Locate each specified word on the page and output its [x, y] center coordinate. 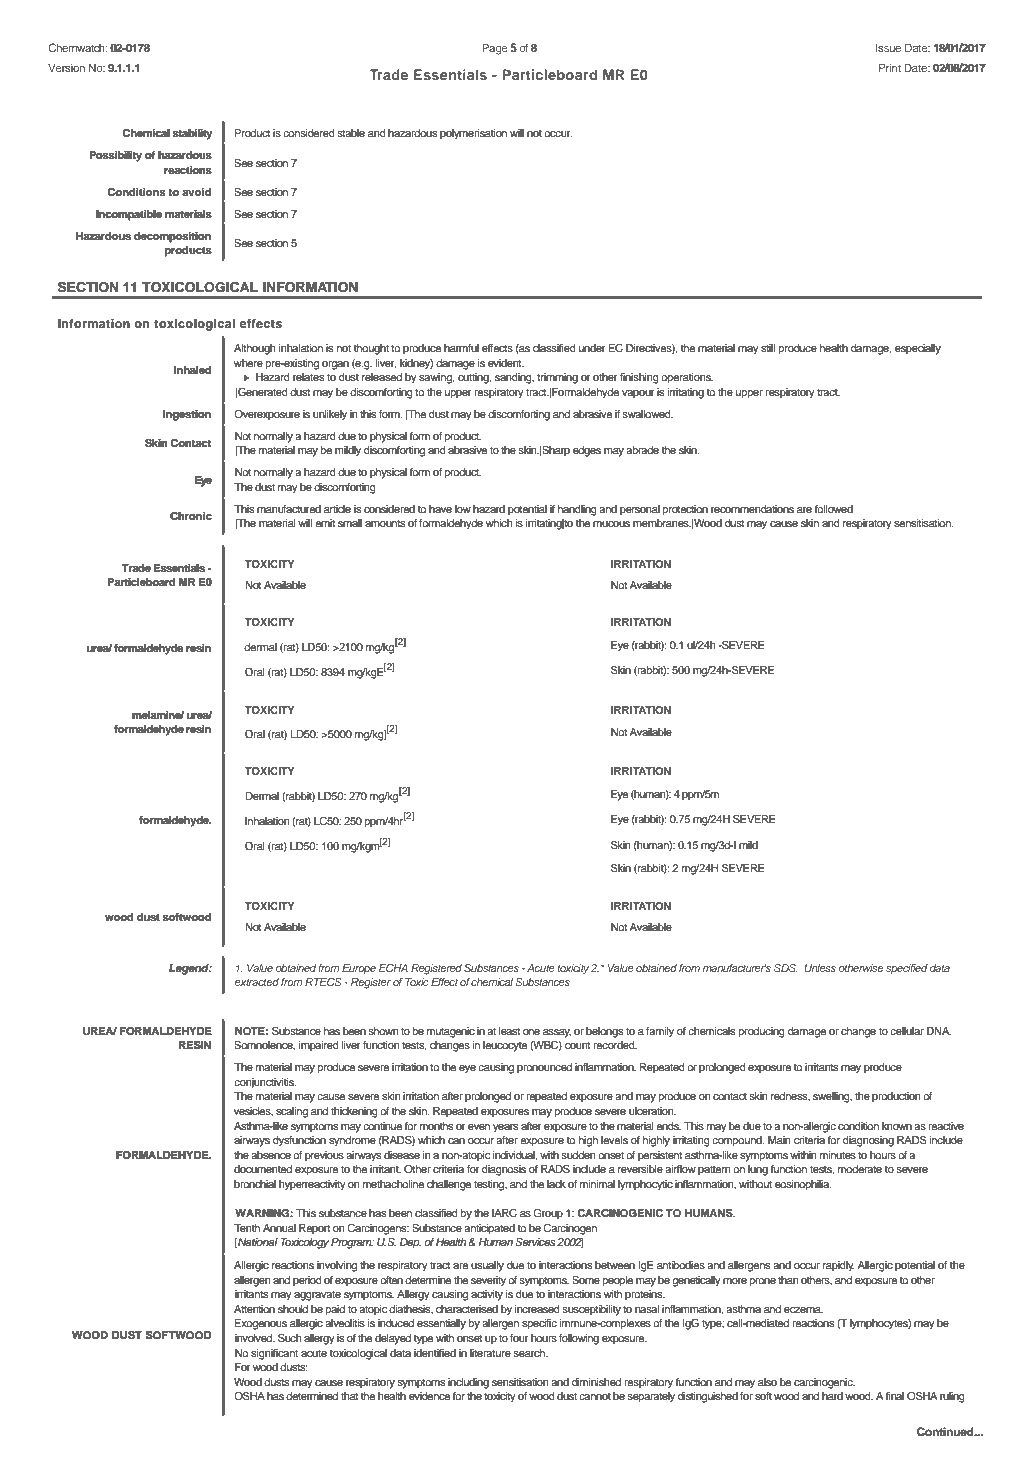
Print [890, 67]
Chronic [191, 516]
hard [832, 1396]
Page [495, 49]
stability [192, 134]
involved [255, 1338]
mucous [611, 524]
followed [833, 509]
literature [490, 1353]
